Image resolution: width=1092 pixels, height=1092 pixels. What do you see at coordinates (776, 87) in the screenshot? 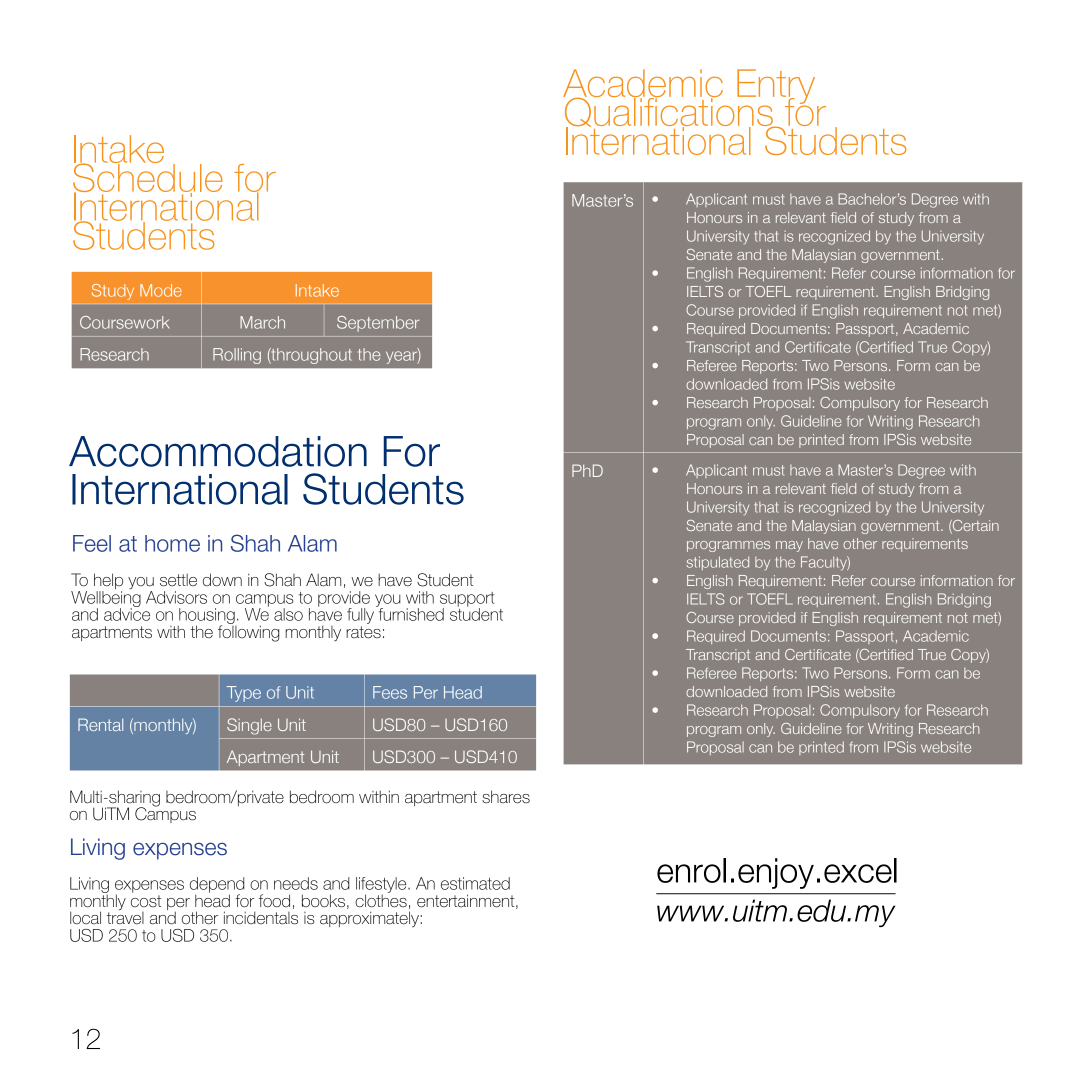
I see `Entry` at bounding box center [776, 87].
